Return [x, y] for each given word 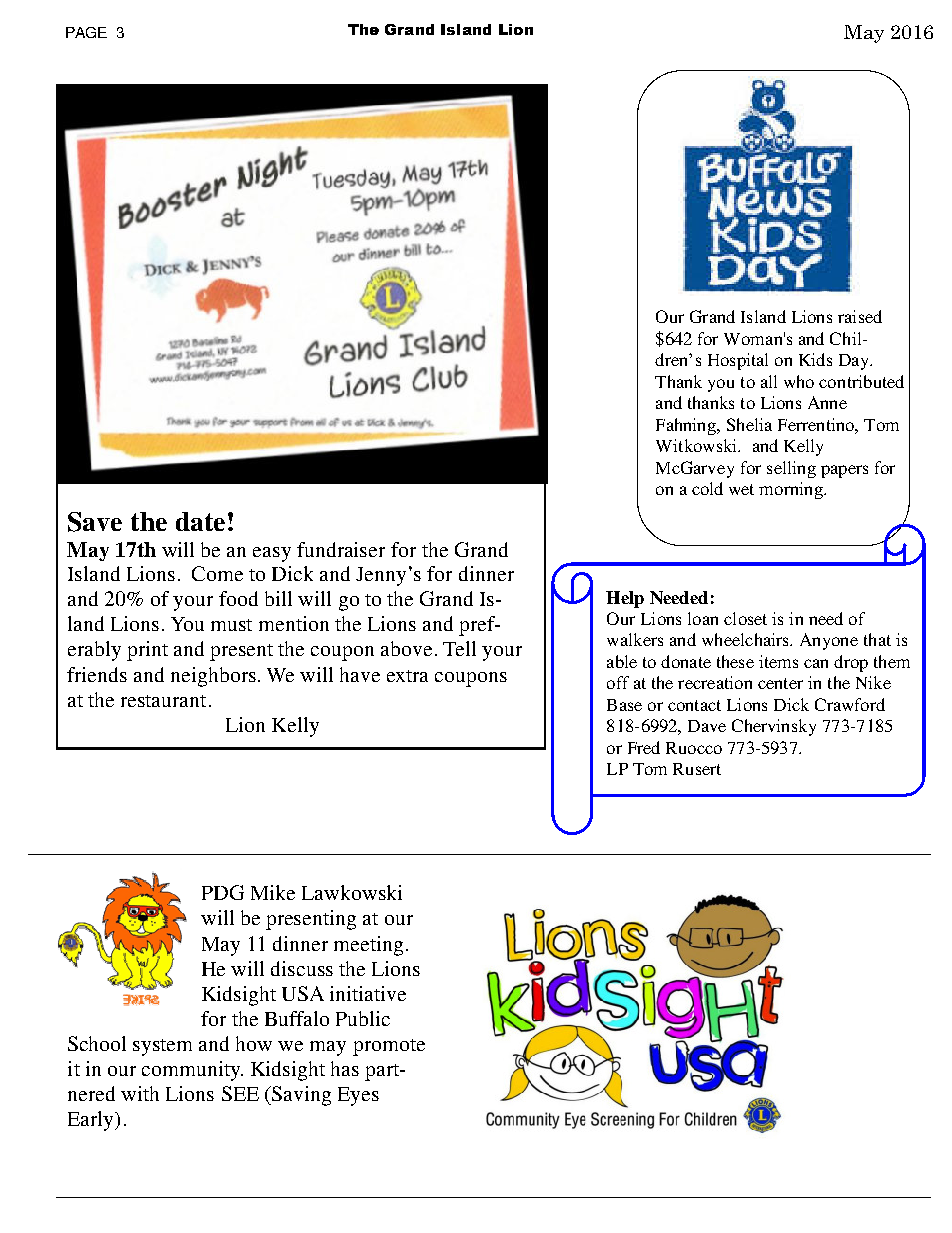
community [192, 1071]
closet [745, 618]
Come [217, 573]
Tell [459, 648]
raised [860, 316]
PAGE [86, 32]
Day [855, 362]
